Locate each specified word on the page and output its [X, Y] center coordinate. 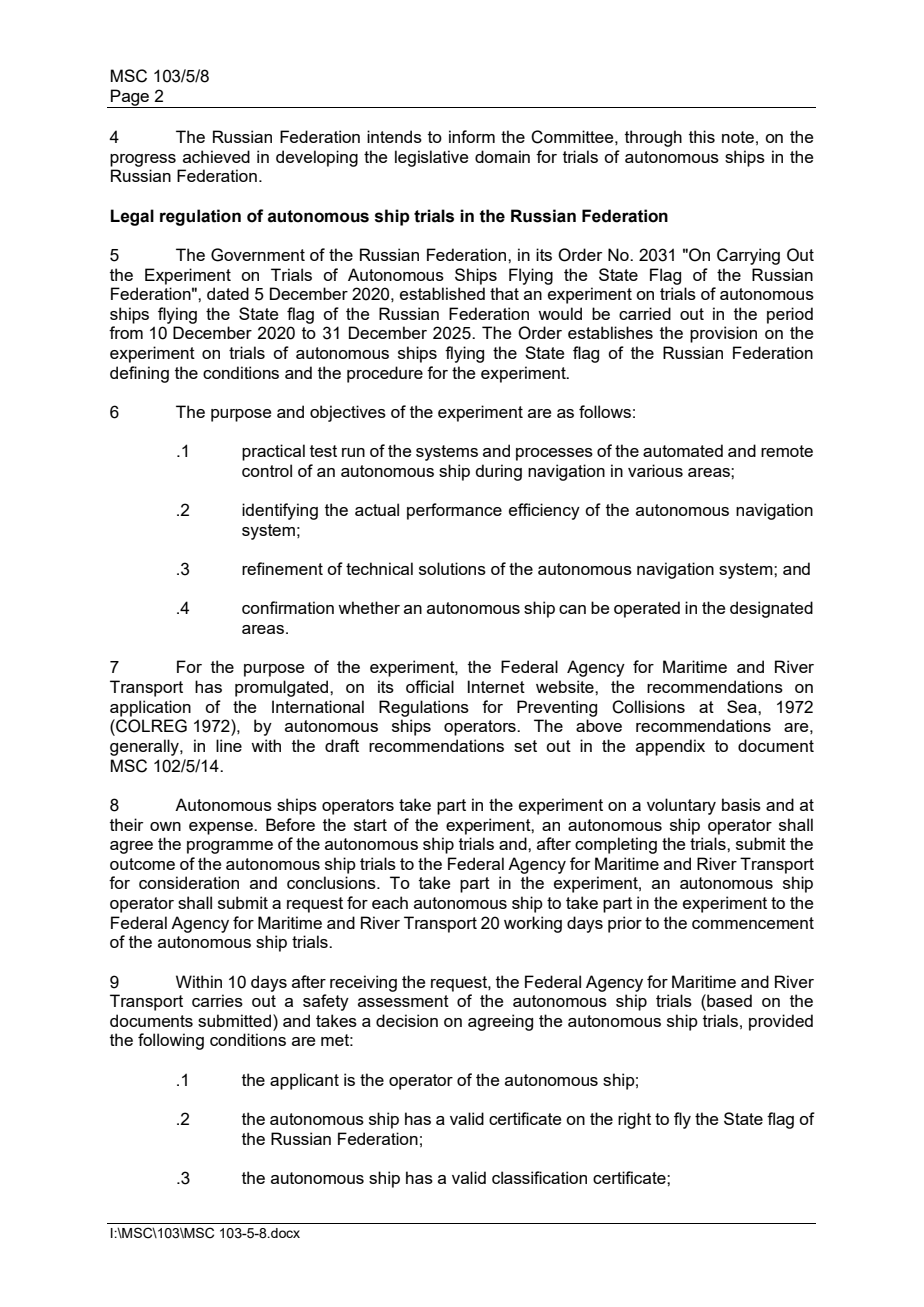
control [267, 470]
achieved [216, 156]
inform [472, 136]
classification [539, 1177]
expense [222, 828]
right [634, 1120]
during [498, 472]
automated [683, 450]
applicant [304, 1081]
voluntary [681, 806]
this [702, 136]
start [370, 825]
